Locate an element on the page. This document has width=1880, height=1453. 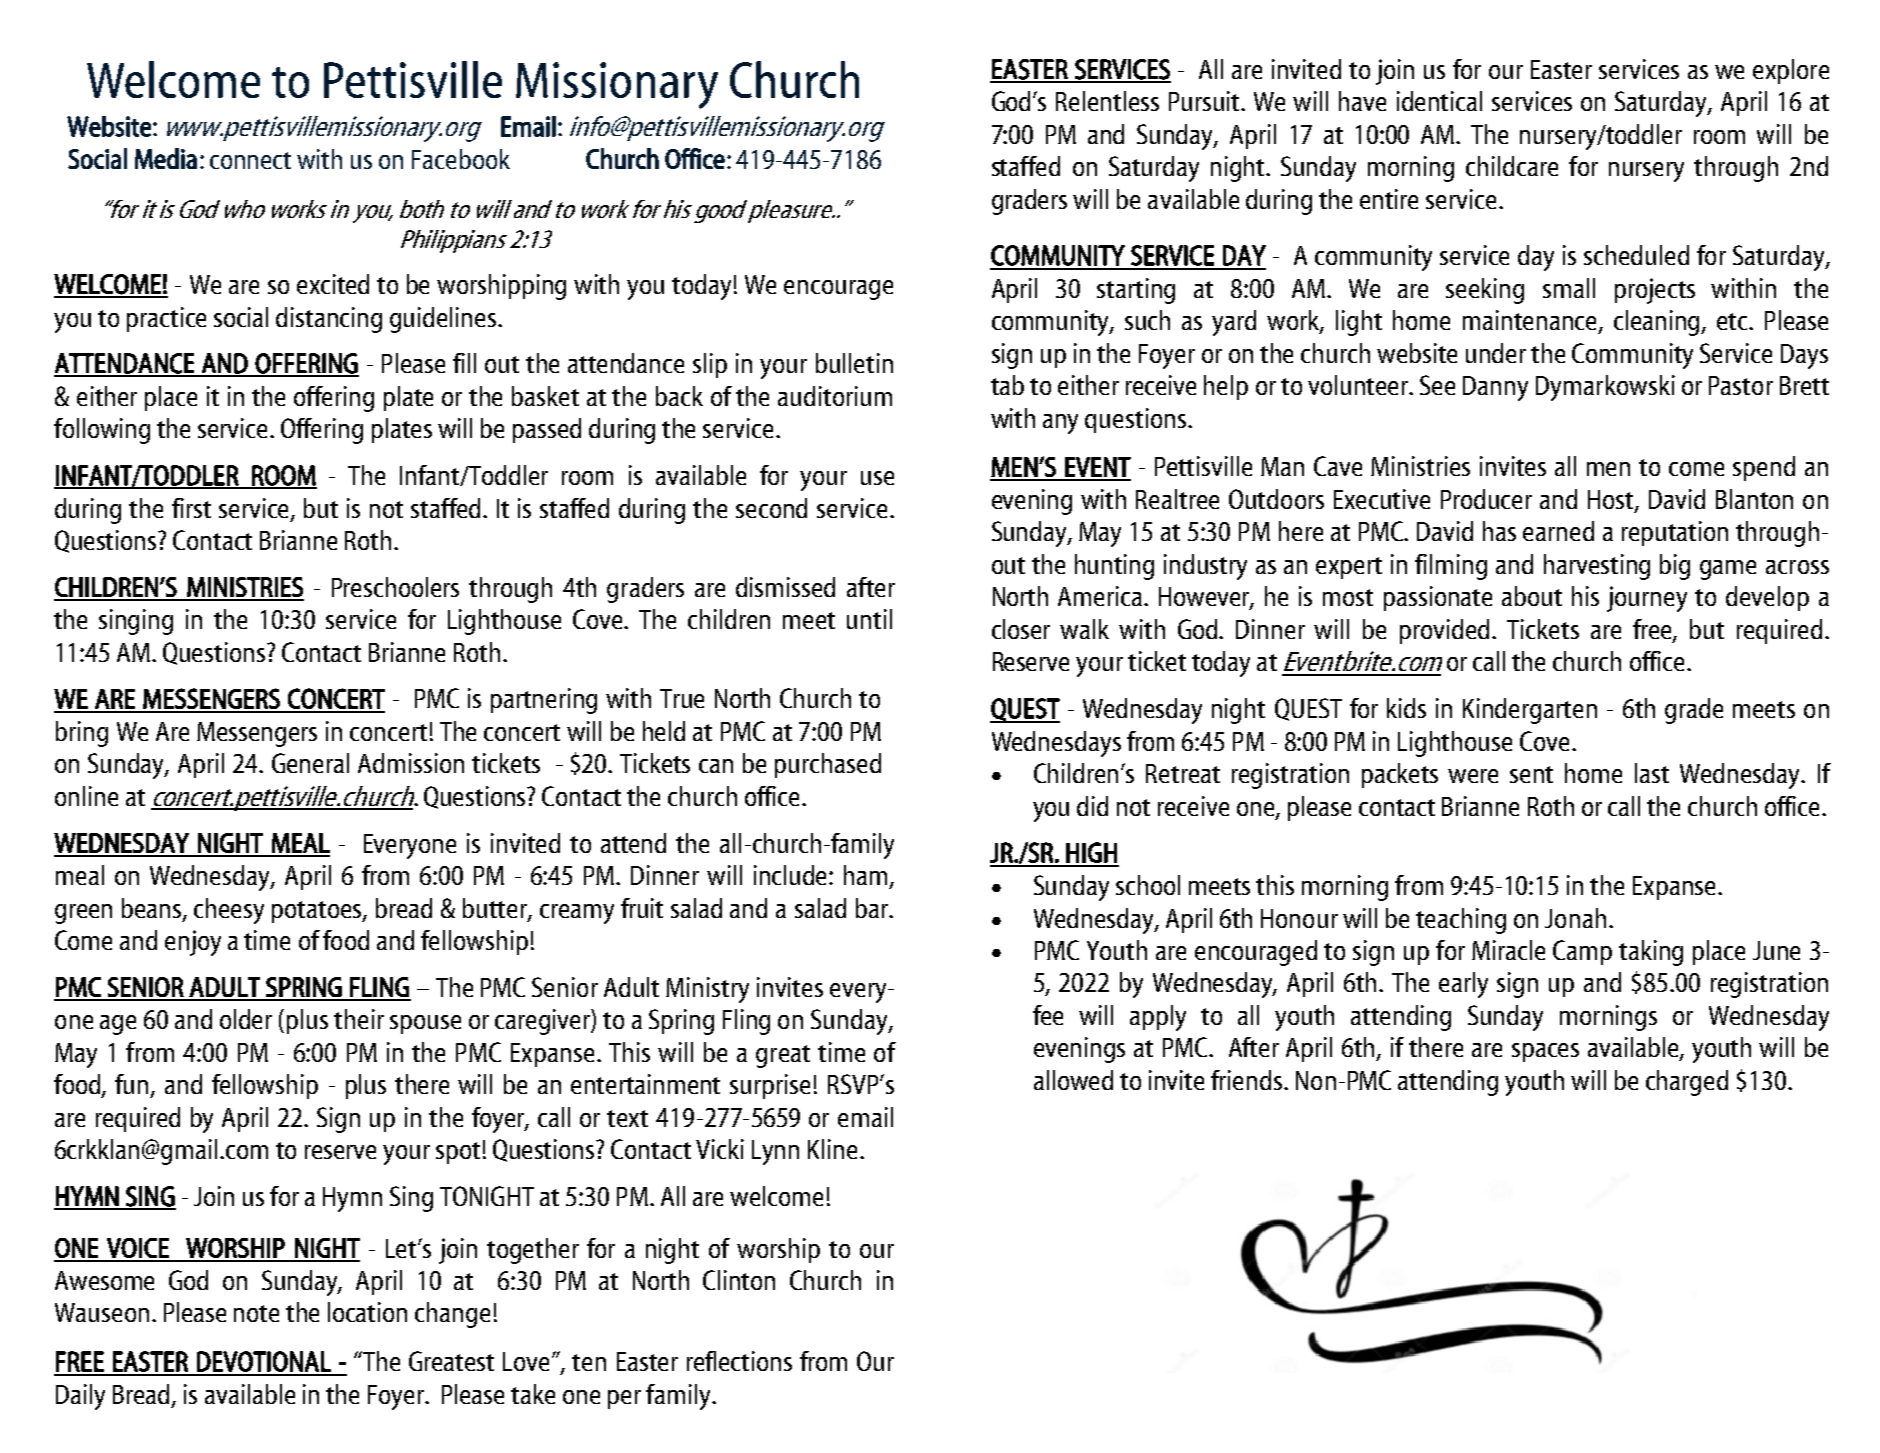
second is located at coordinates (771, 508).
